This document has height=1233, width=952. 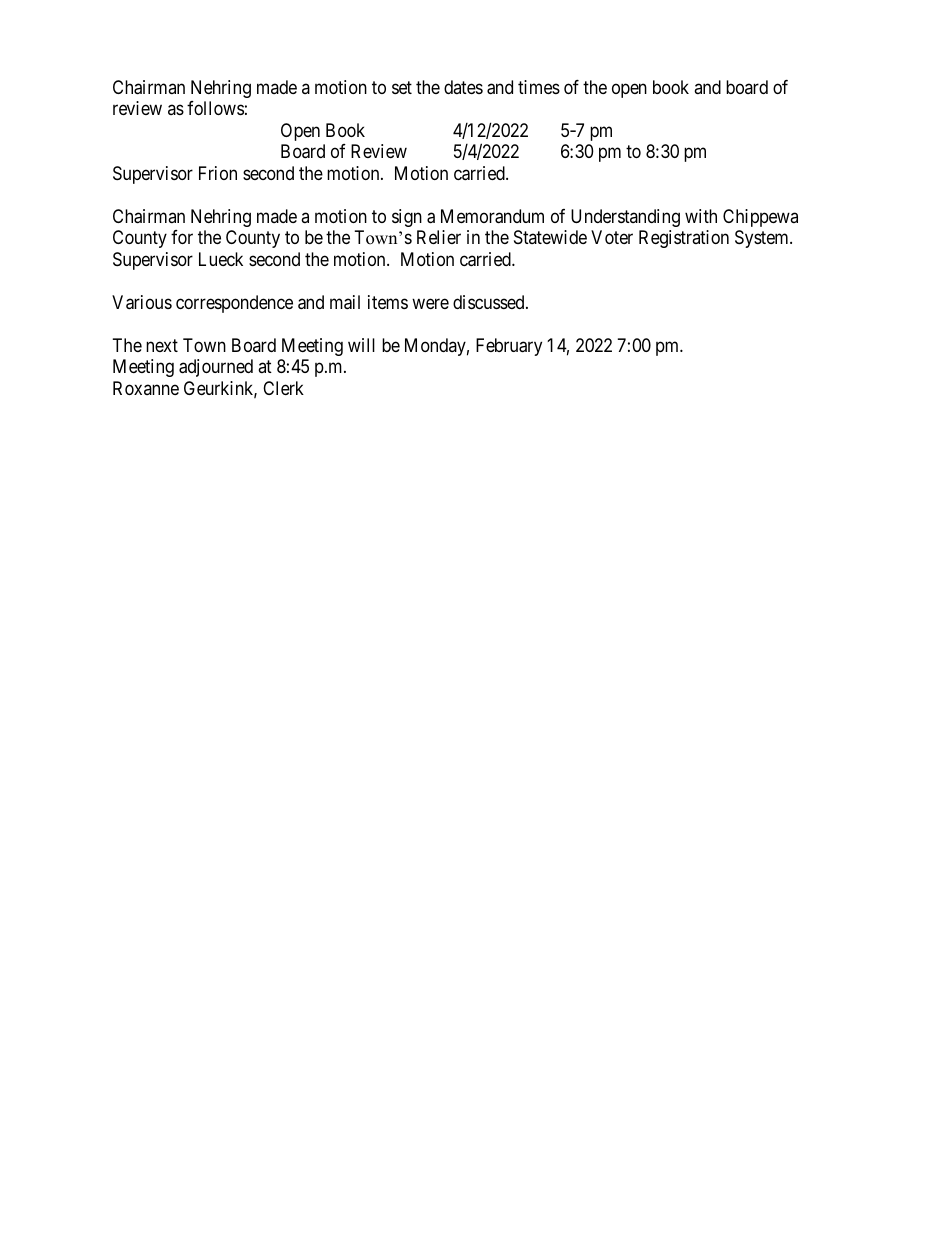 I want to click on Understanding, so click(x=625, y=218).
